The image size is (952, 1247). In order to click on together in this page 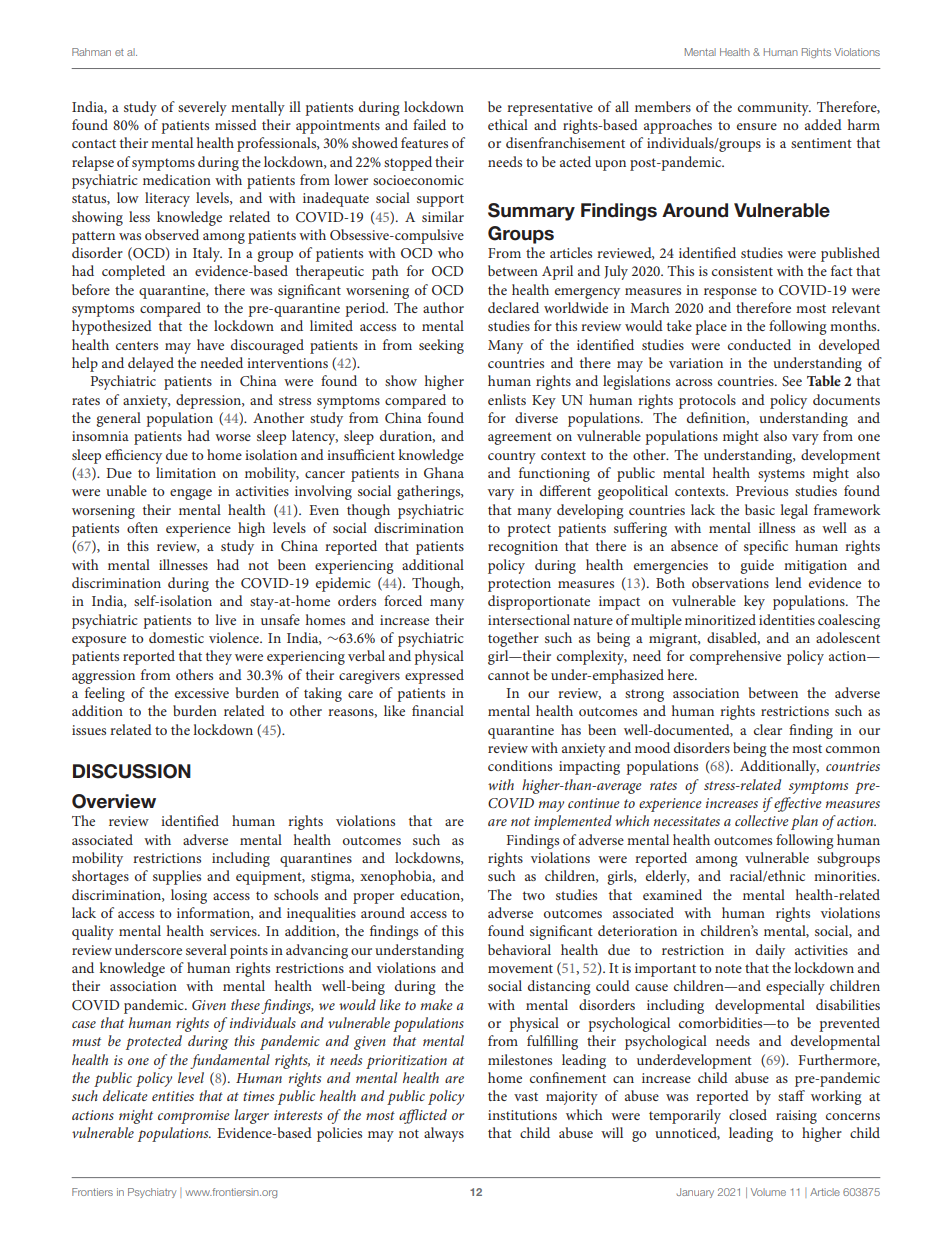, I will do `click(513, 639)`.
